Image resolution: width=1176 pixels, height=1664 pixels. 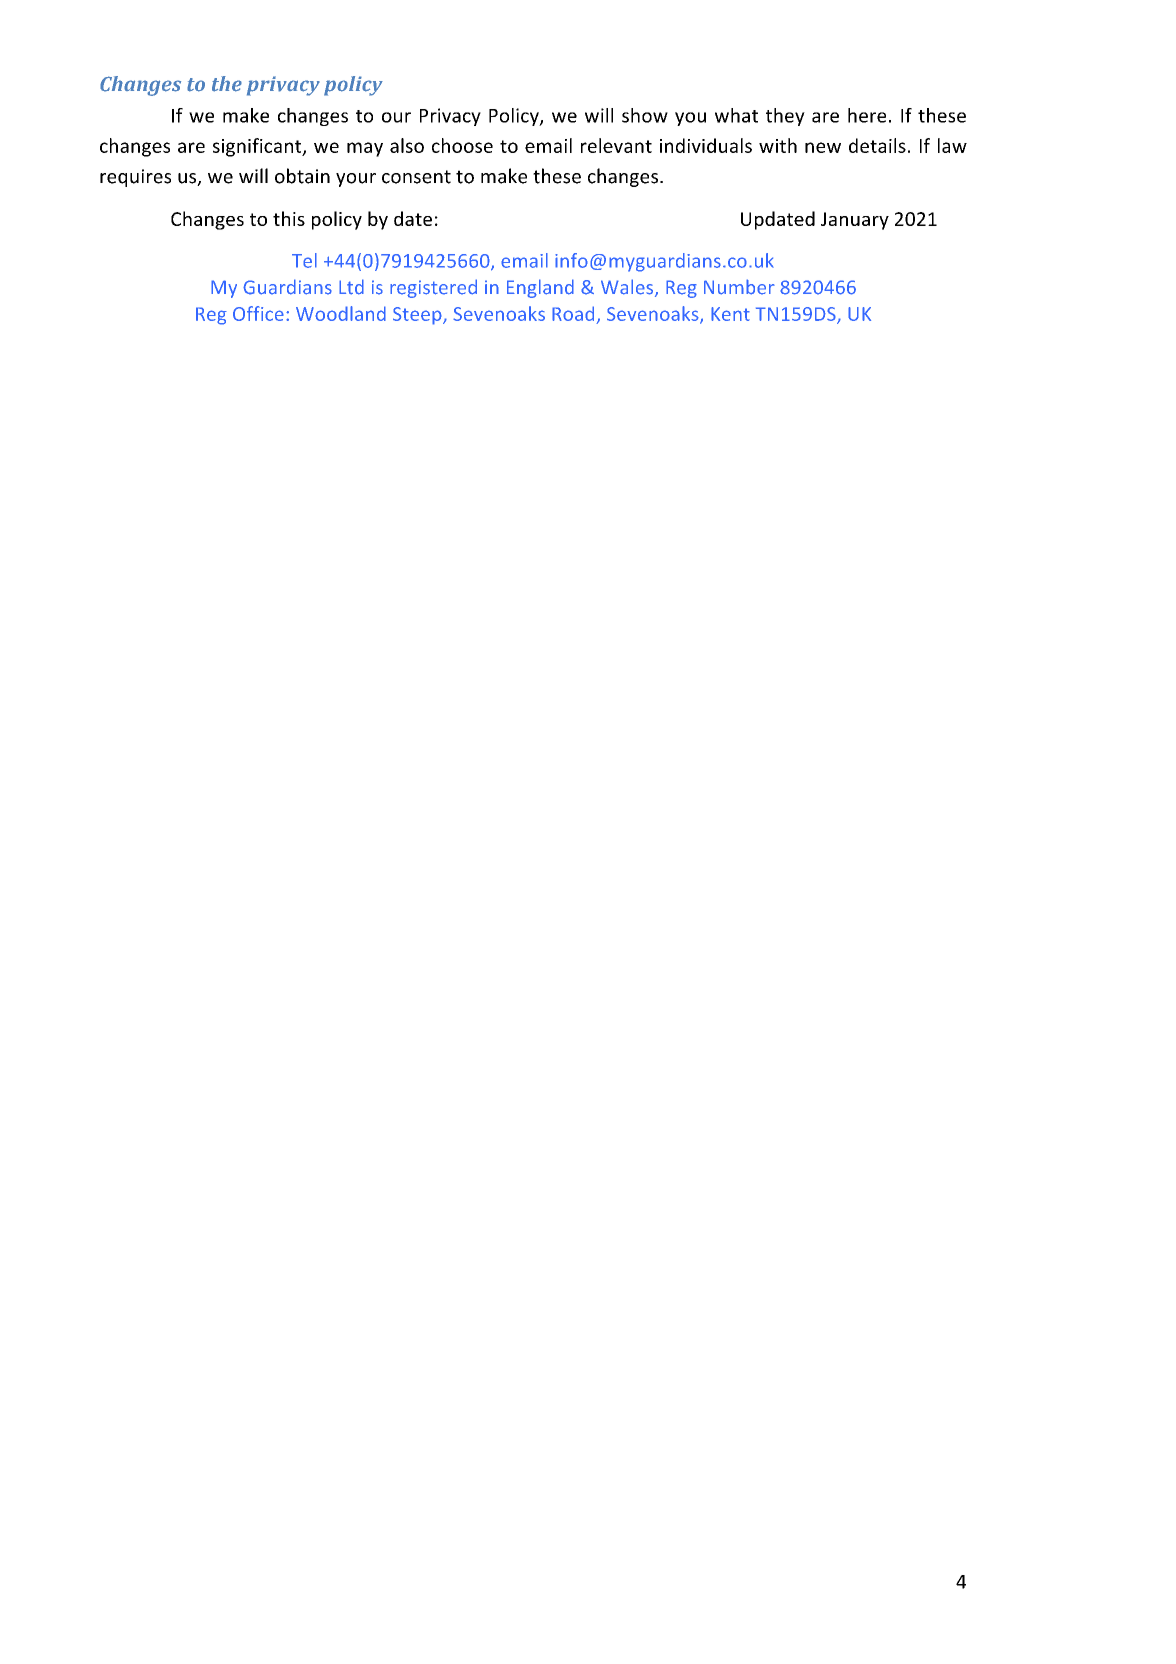 What do you see at coordinates (258, 147) in the screenshot?
I see `significant` at bounding box center [258, 147].
